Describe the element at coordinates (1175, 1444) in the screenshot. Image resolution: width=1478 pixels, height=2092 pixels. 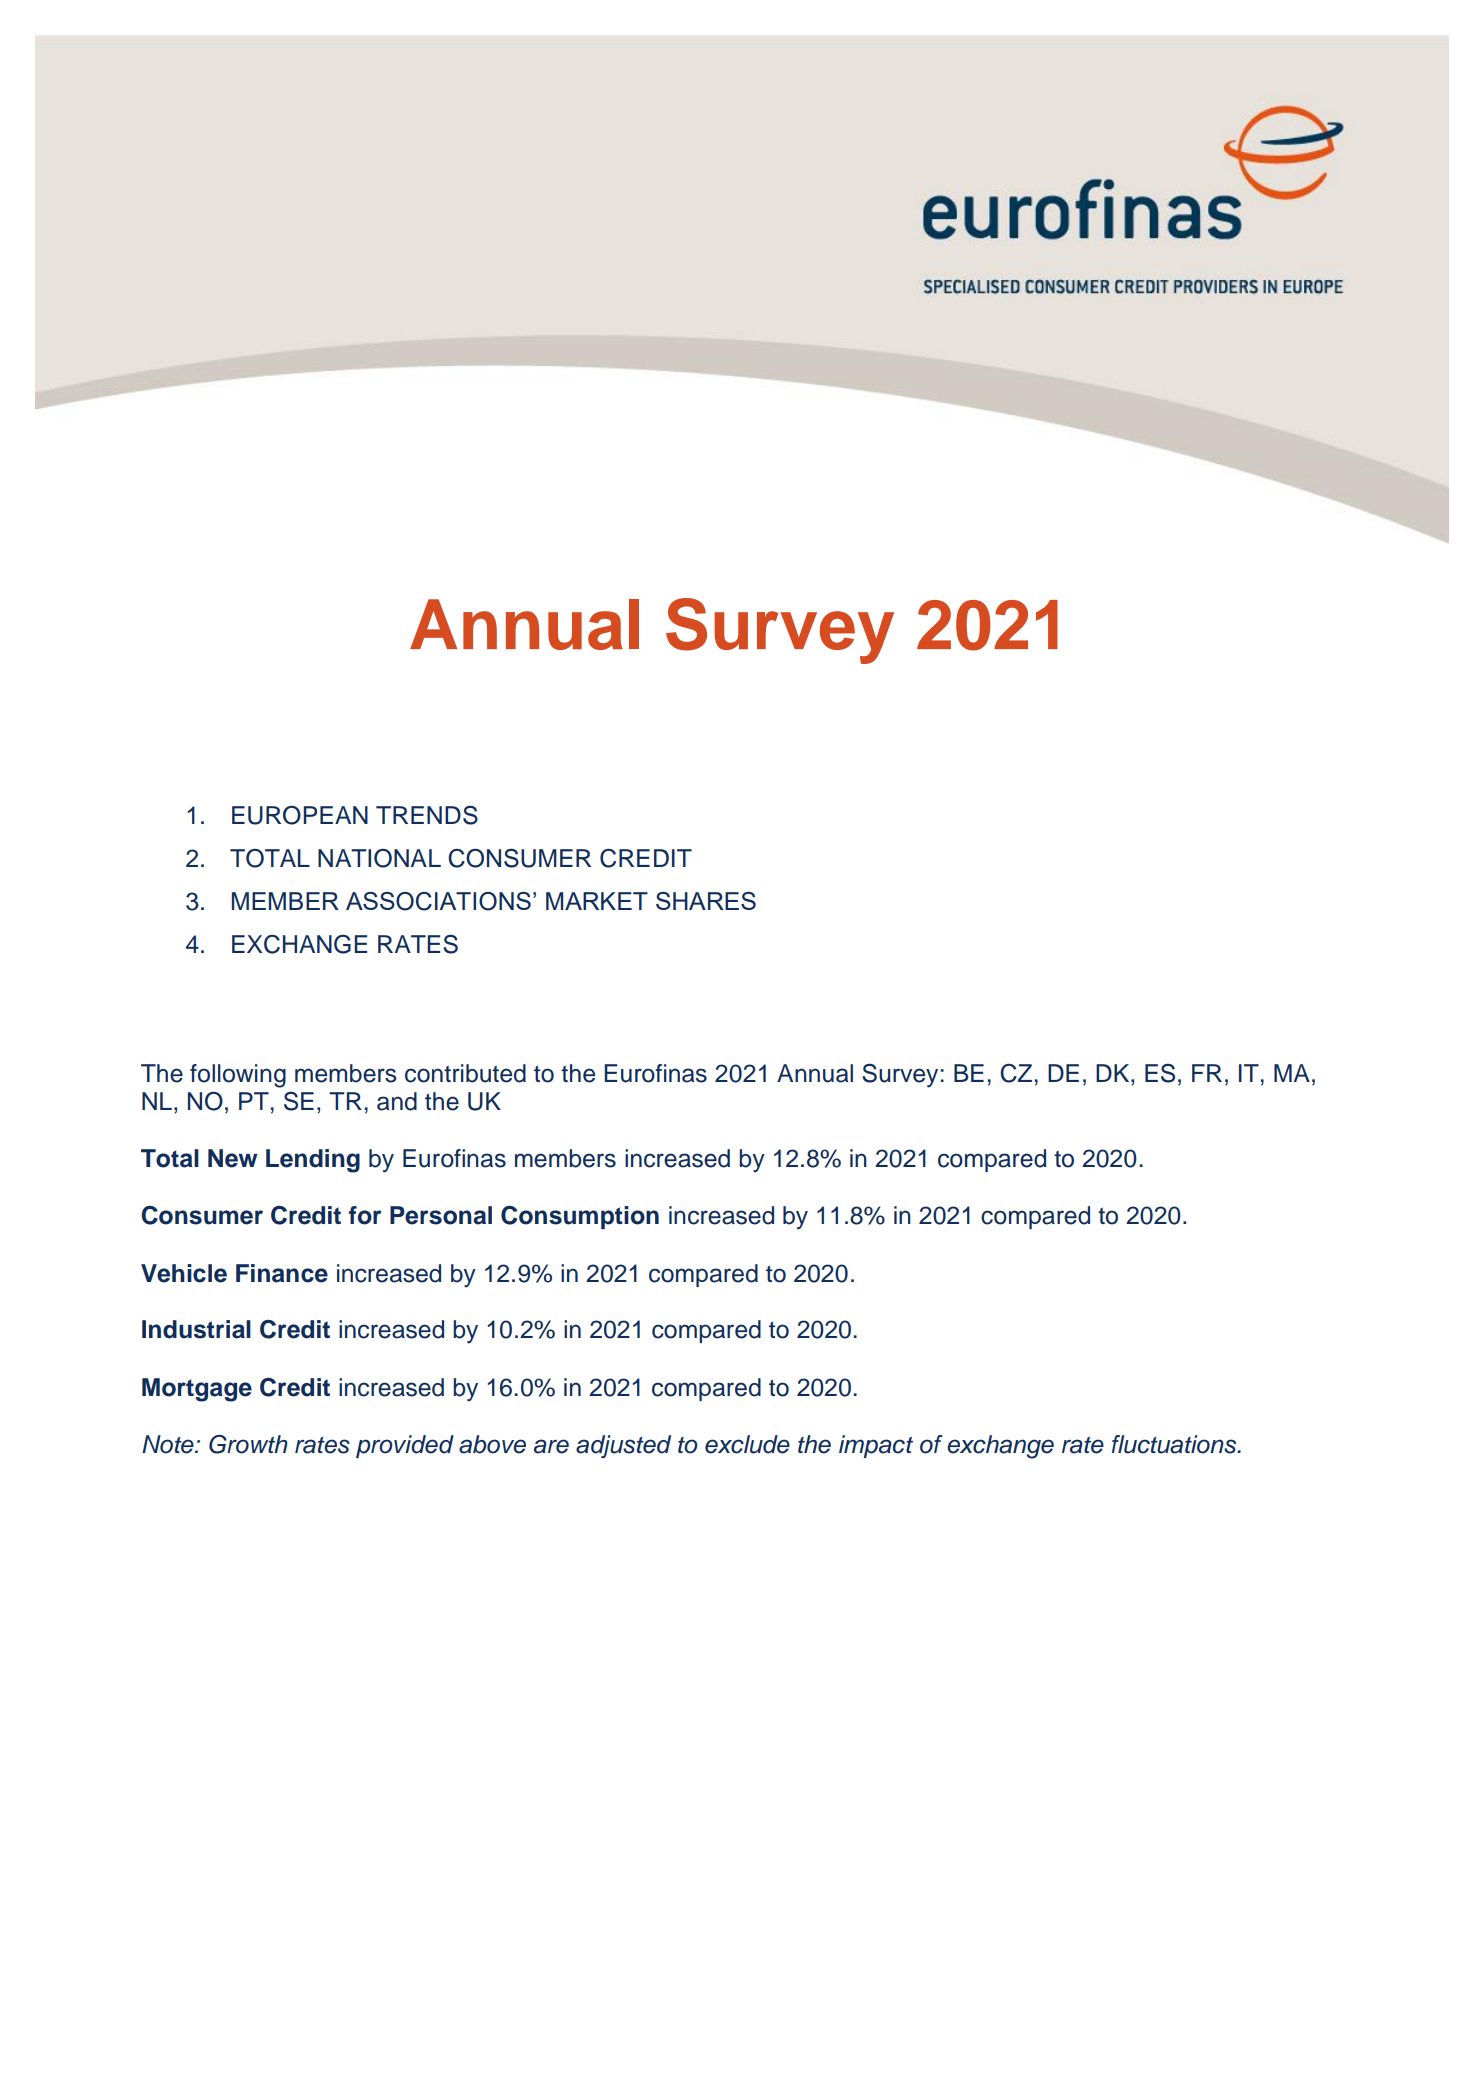
I see `fluctuations` at that location.
